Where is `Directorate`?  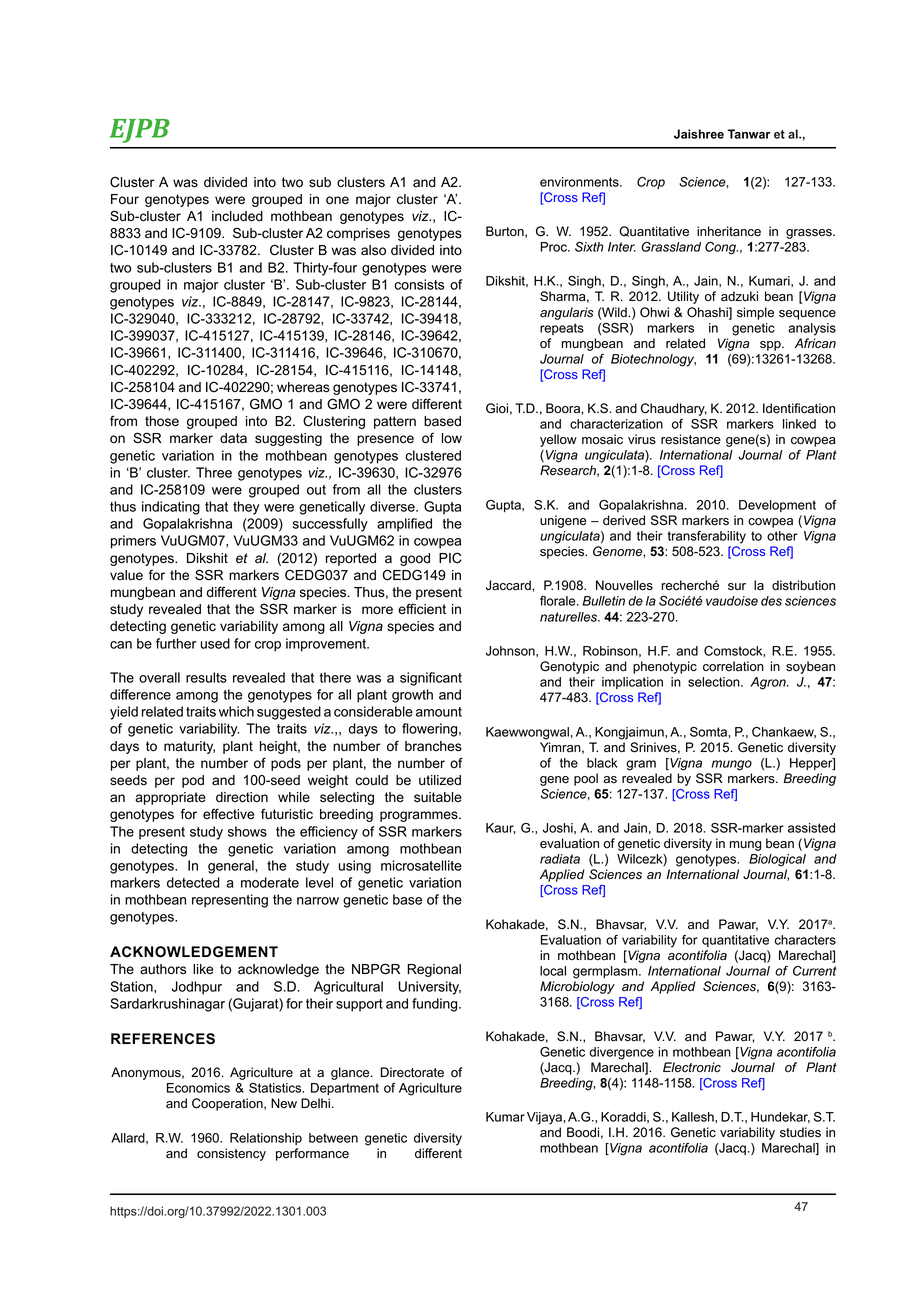
Directorate is located at coordinates (412, 1072).
